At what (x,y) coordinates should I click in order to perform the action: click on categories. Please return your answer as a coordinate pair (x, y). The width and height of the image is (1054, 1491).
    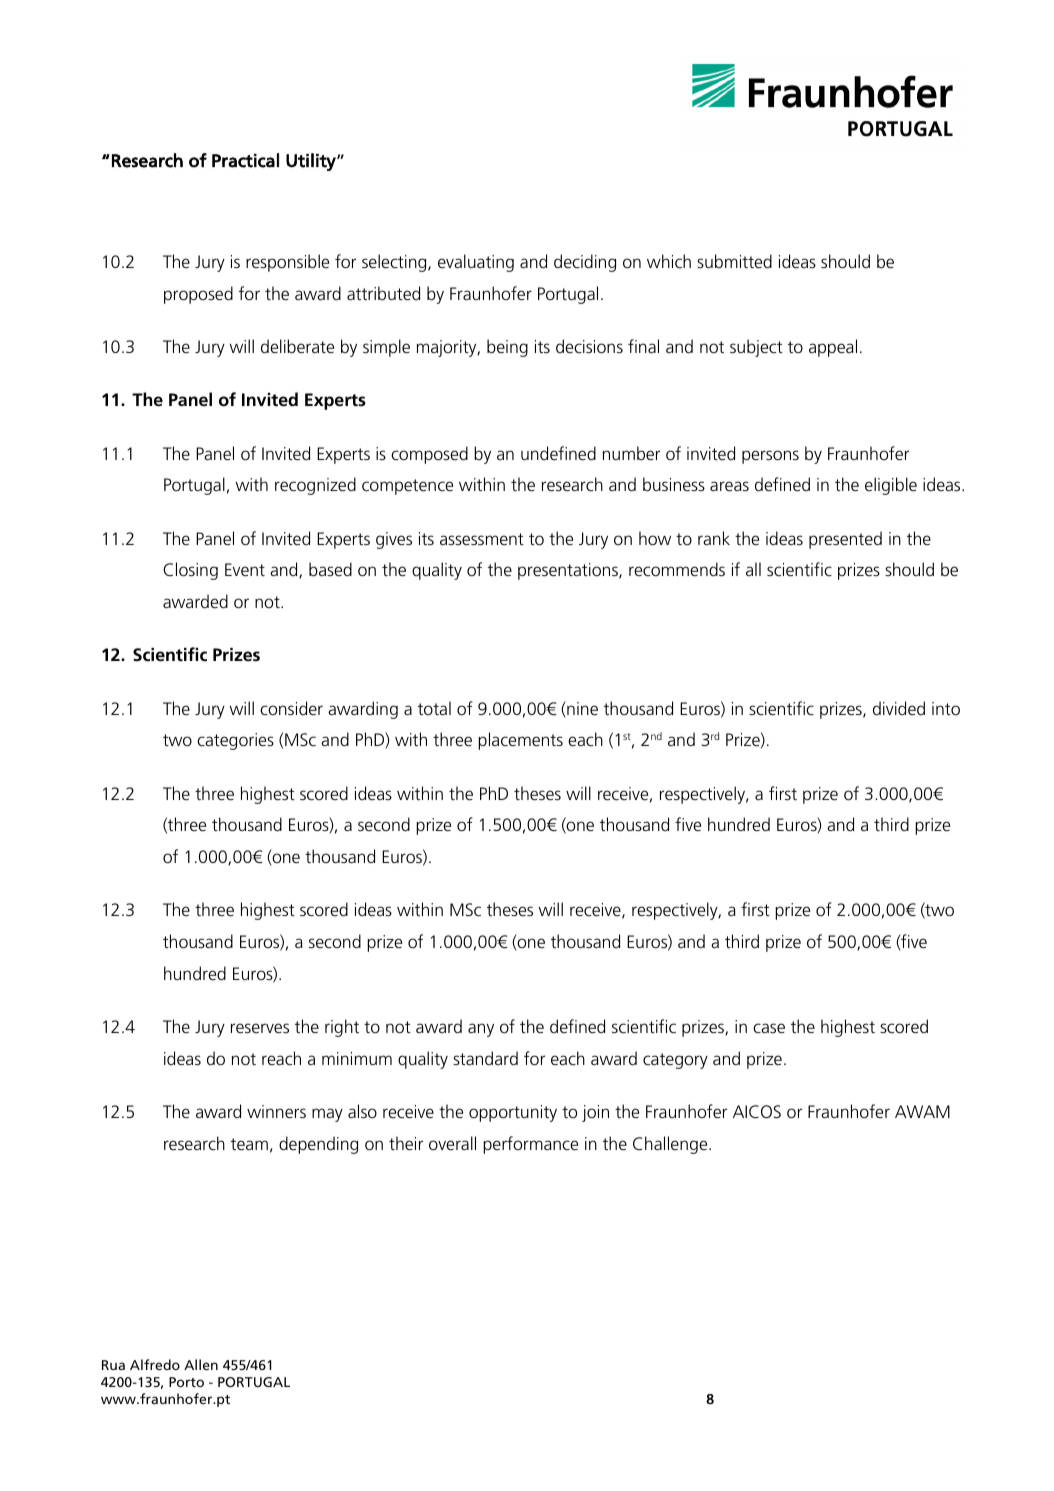
    Looking at the image, I should click on (235, 741).
